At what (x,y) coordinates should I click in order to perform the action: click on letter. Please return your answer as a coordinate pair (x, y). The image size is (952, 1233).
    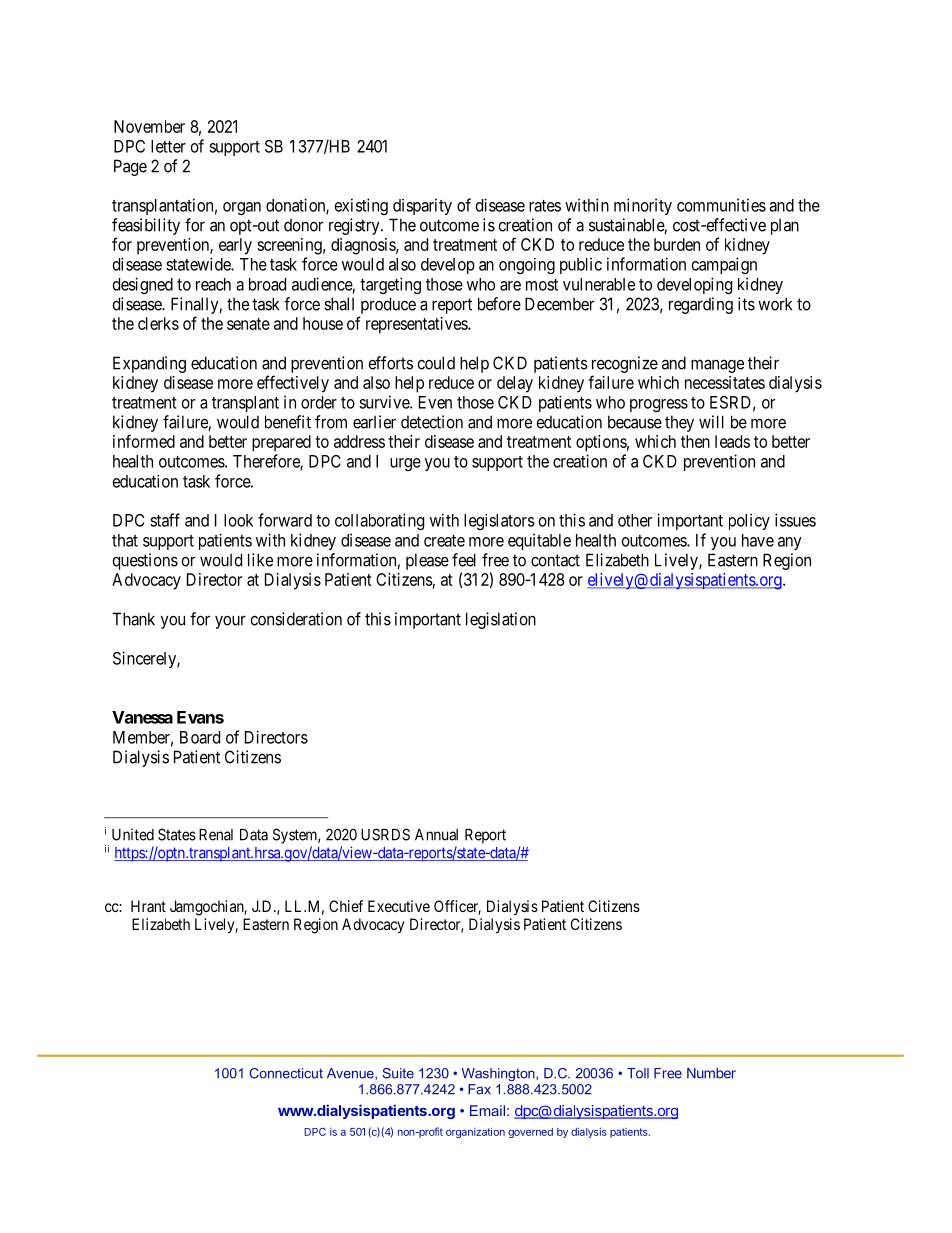
    Looking at the image, I should click on (168, 146).
